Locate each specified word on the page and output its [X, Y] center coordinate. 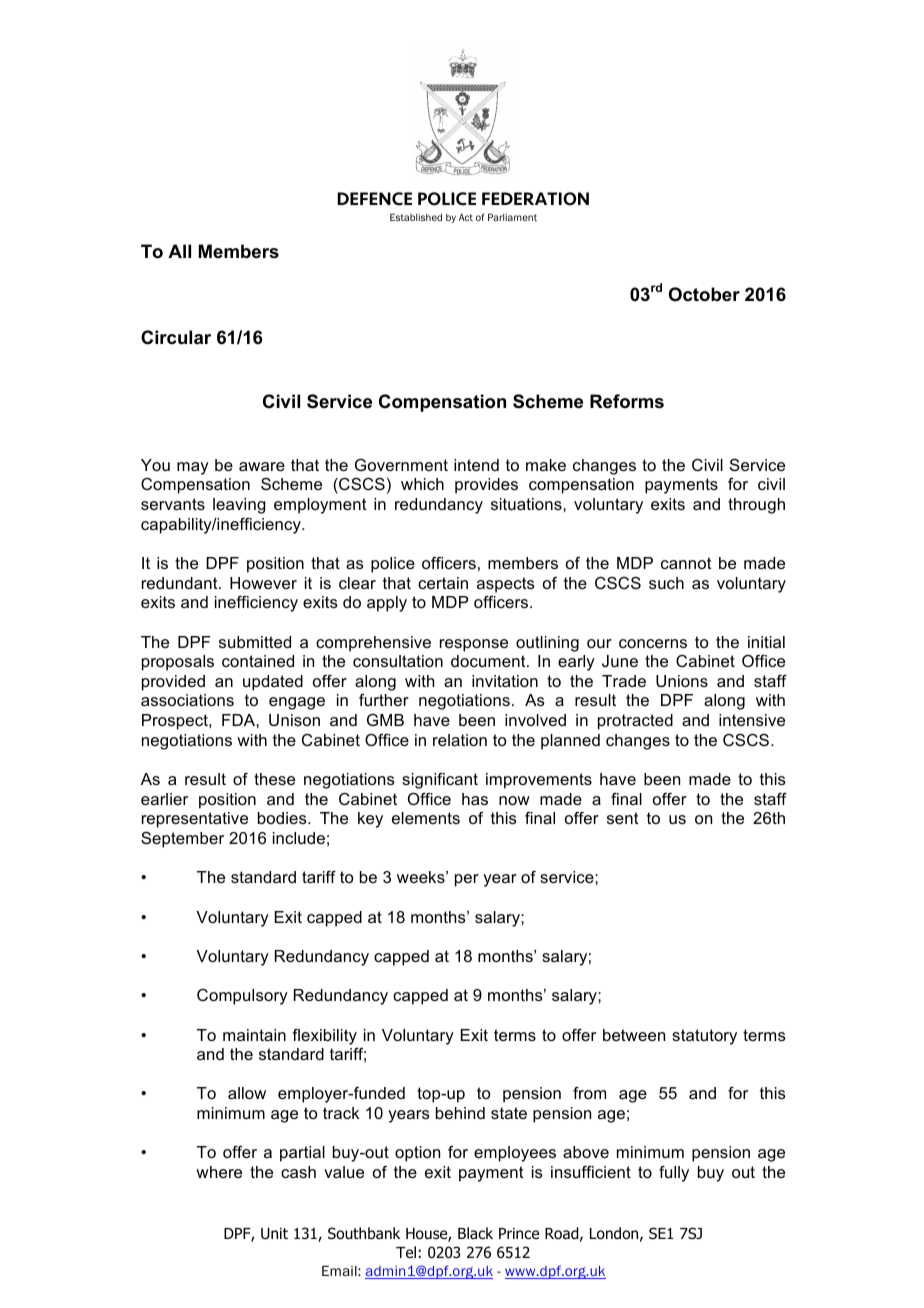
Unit [274, 1234]
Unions [682, 681]
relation [460, 740]
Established [416, 217]
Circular [176, 337]
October [704, 294]
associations [187, 700]
